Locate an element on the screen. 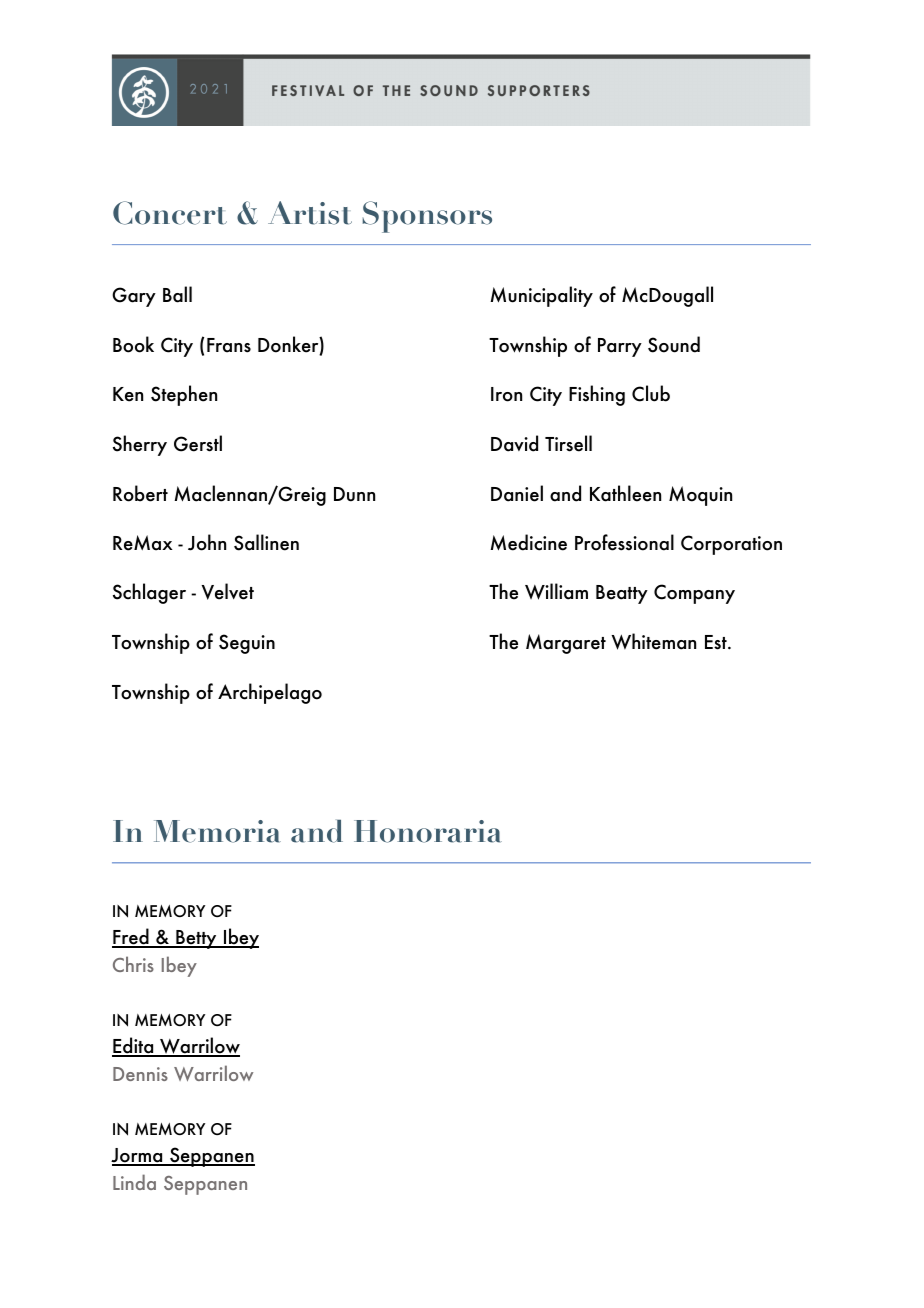 This screenshot has width=924, height=1308. Whiteman is located at coordinates (653, 641).
